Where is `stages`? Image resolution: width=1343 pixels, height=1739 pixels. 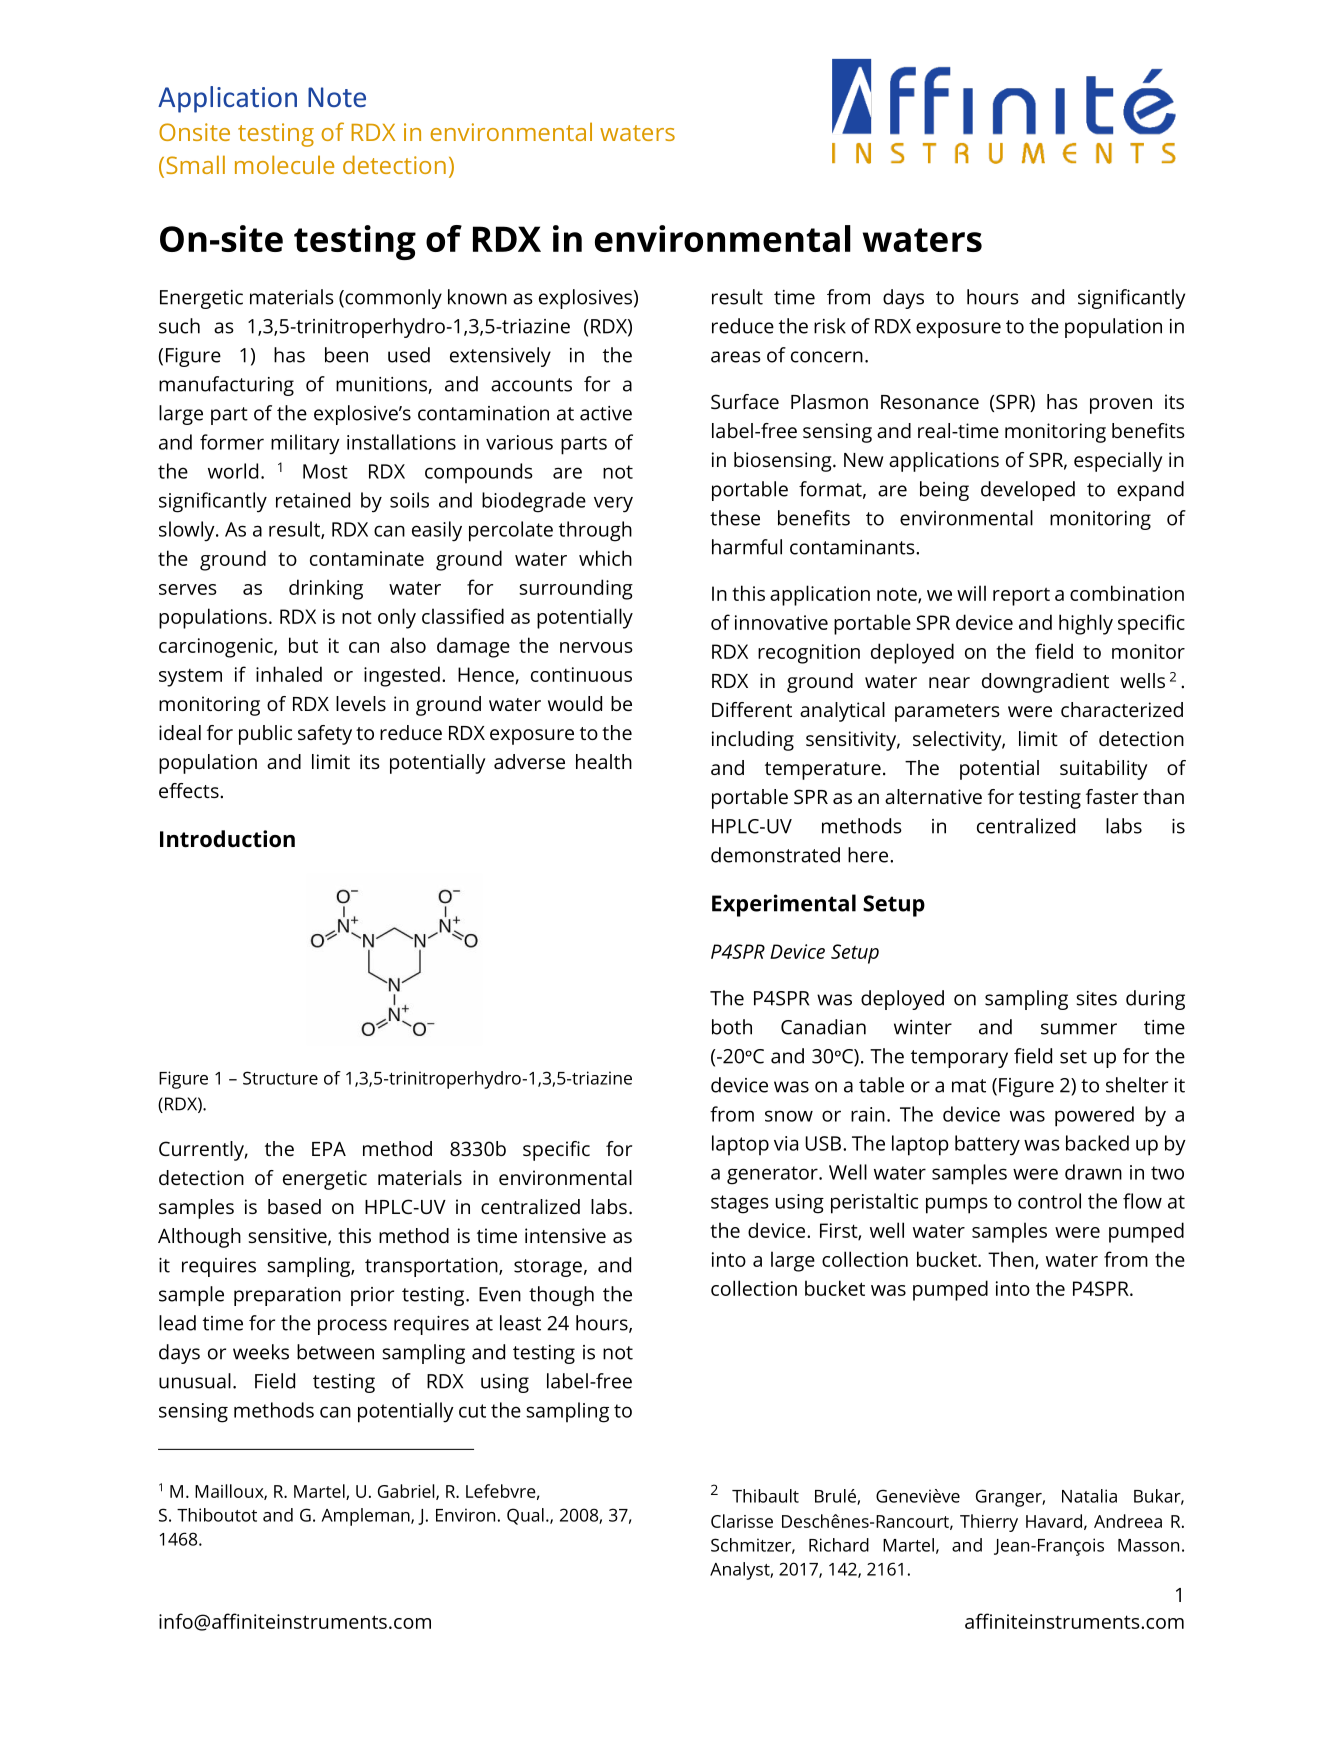 stages is located at coordinates (740, 1204).
